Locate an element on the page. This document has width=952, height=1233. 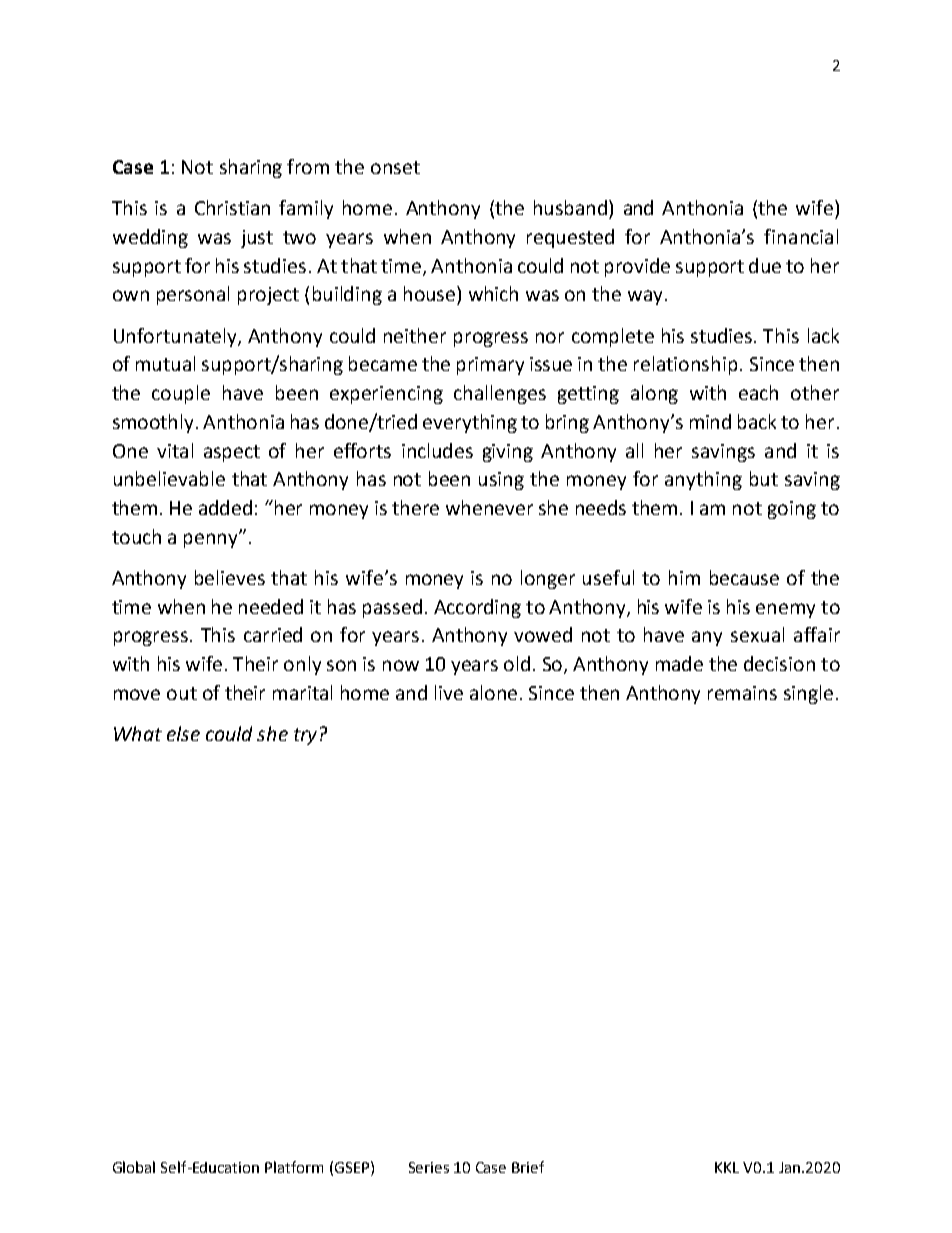
Series is located at coordinates (429, 1167).
